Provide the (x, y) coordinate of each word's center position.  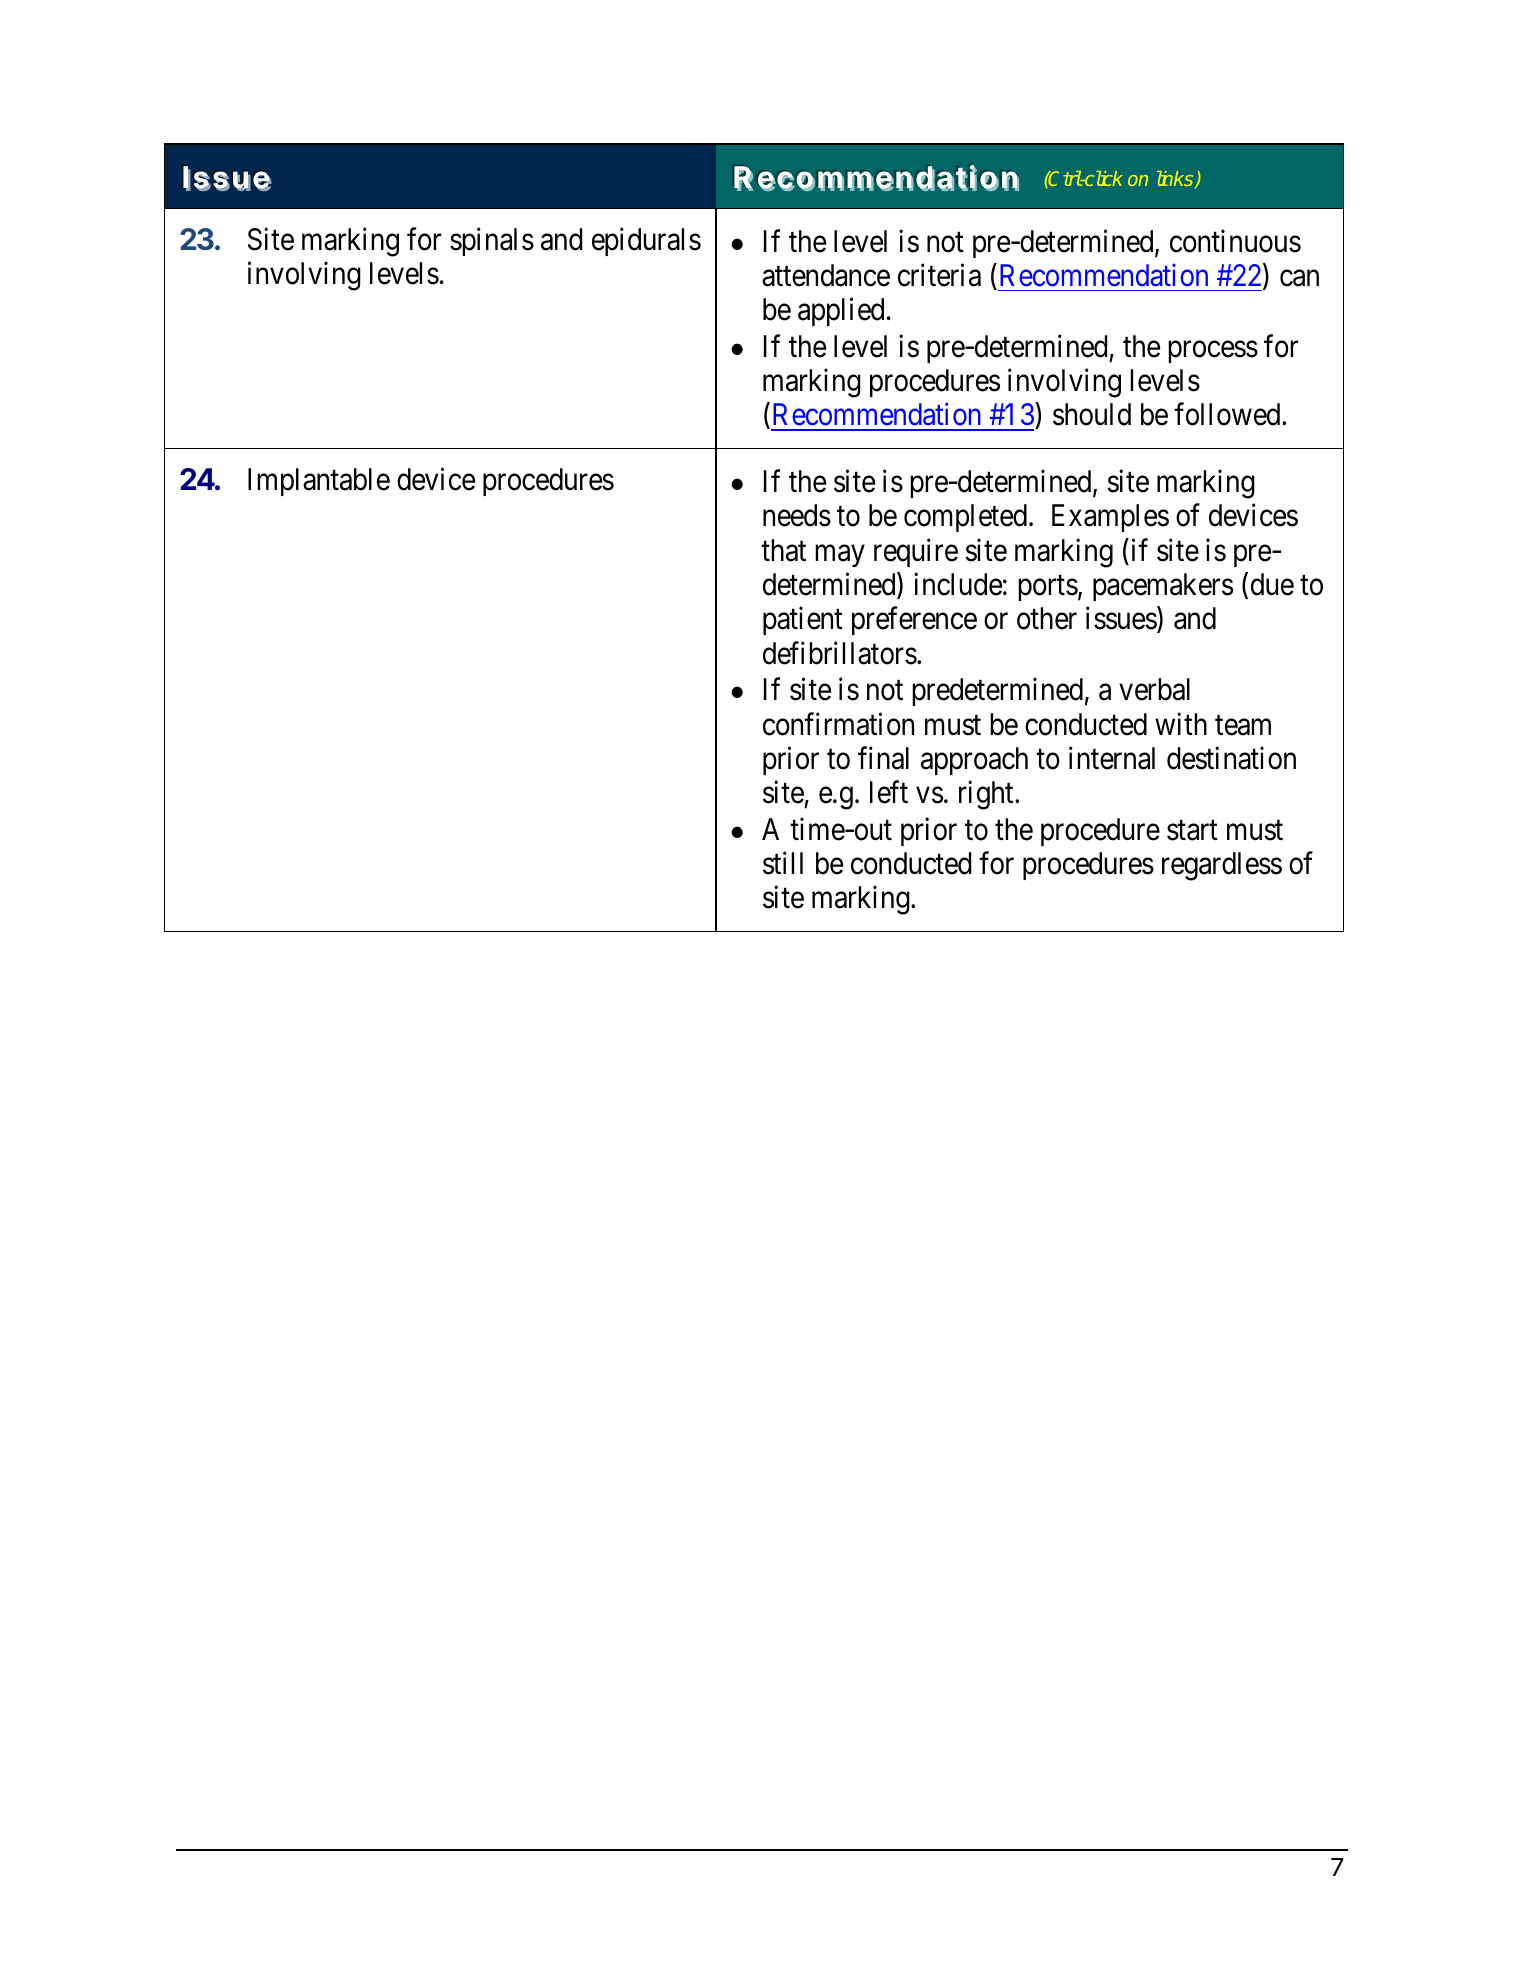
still (783, 863)
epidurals (646, 241)
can (1299, 278)
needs (797, 515)
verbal (1154, 689)
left (889, 792)
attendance (826, 275)
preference (914, 621)
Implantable (319, 482)
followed (1228, 414)
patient (803, 621)
